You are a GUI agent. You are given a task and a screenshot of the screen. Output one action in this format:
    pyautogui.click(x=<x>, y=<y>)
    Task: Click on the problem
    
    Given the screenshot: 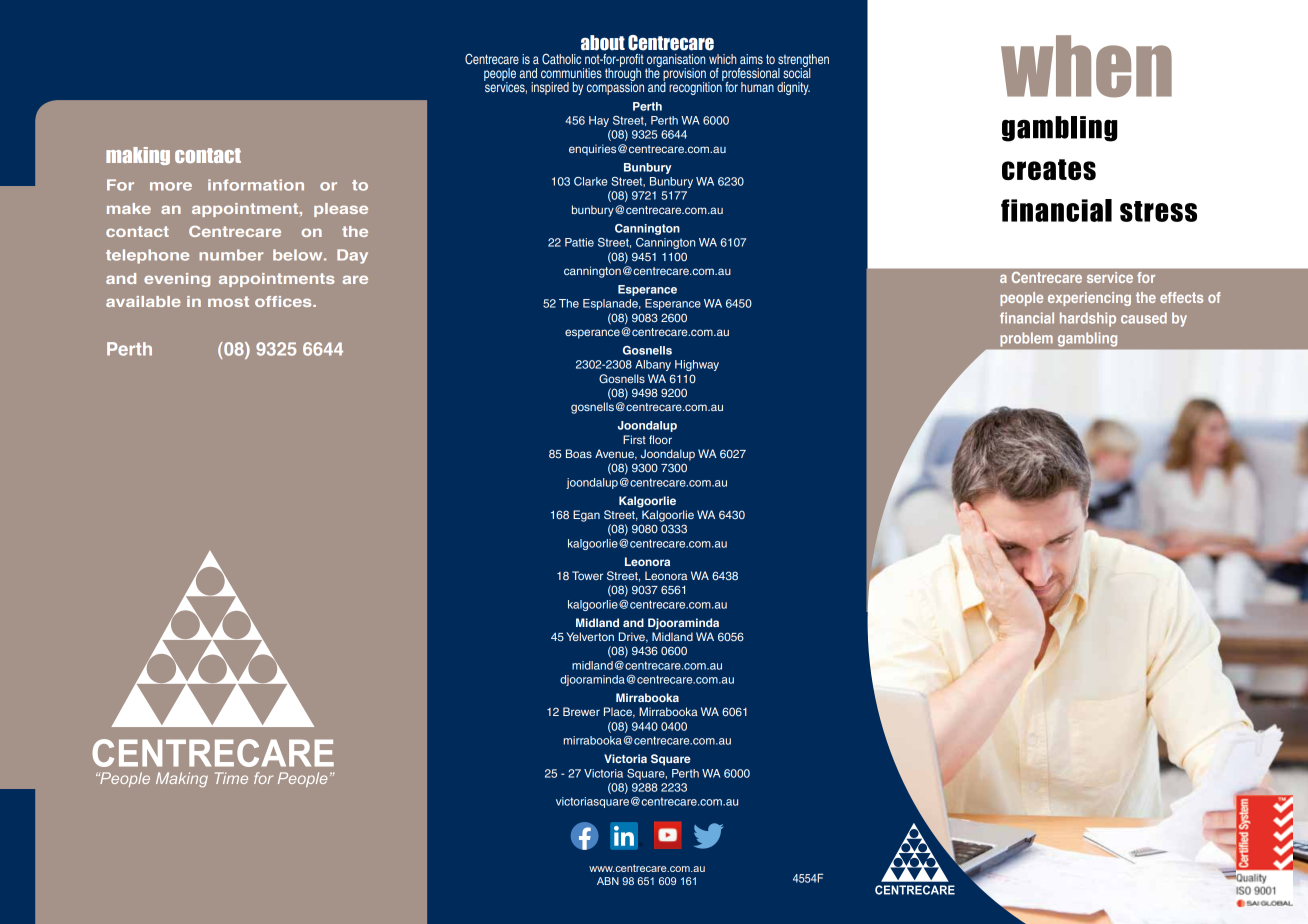 What is the action you would take?
    pyautogui.click(x=1026, y=339)
